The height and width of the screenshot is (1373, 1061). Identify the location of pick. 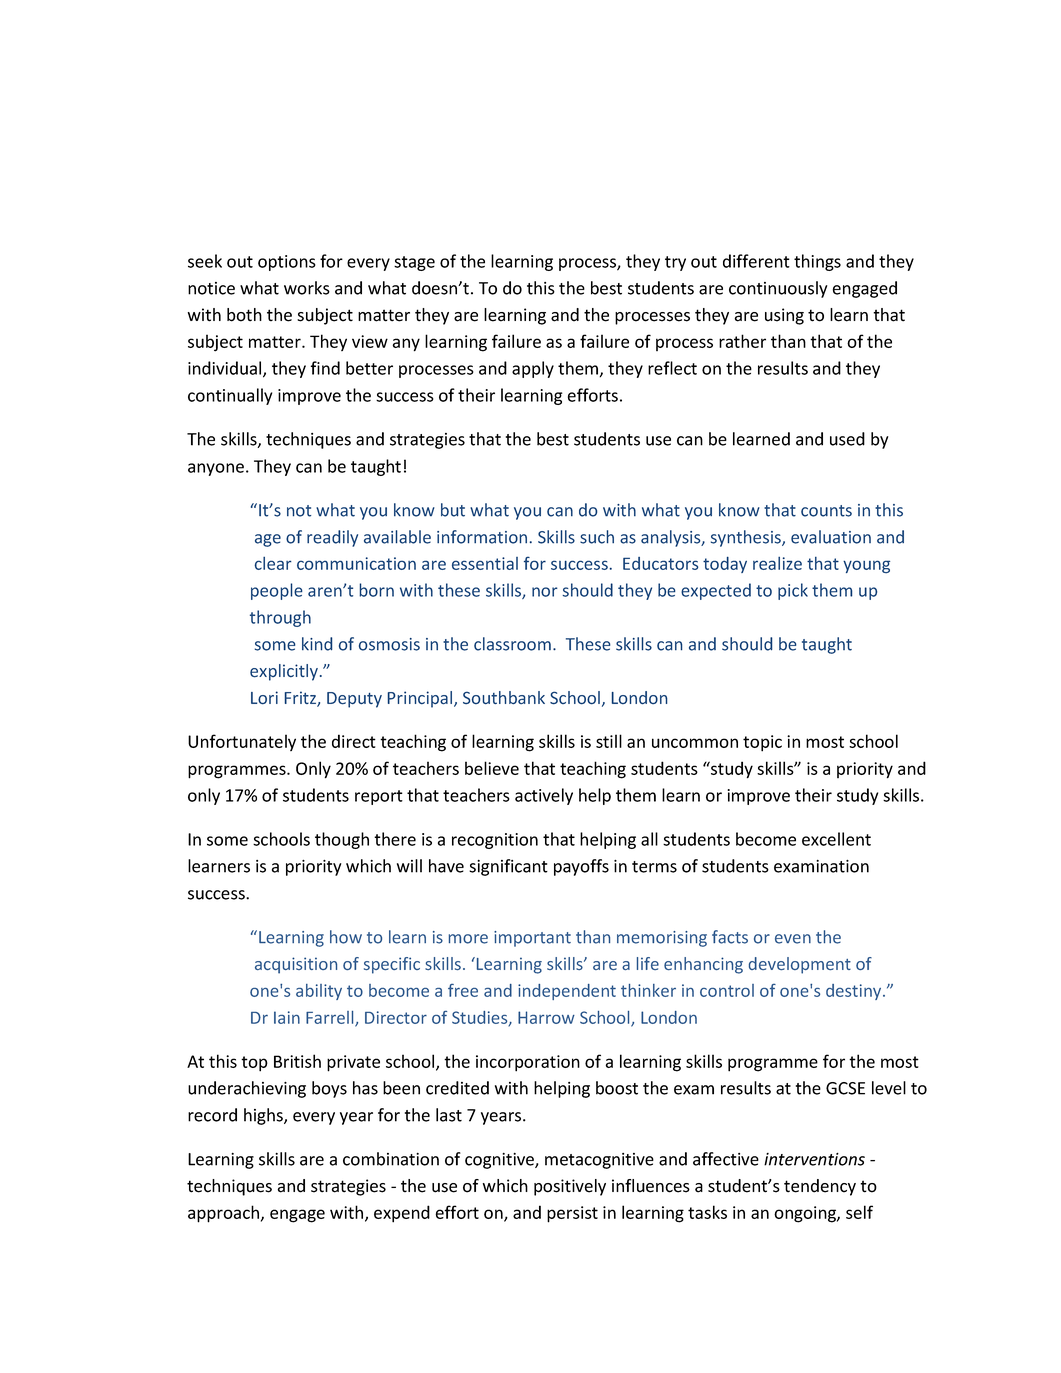
(793, 591).
